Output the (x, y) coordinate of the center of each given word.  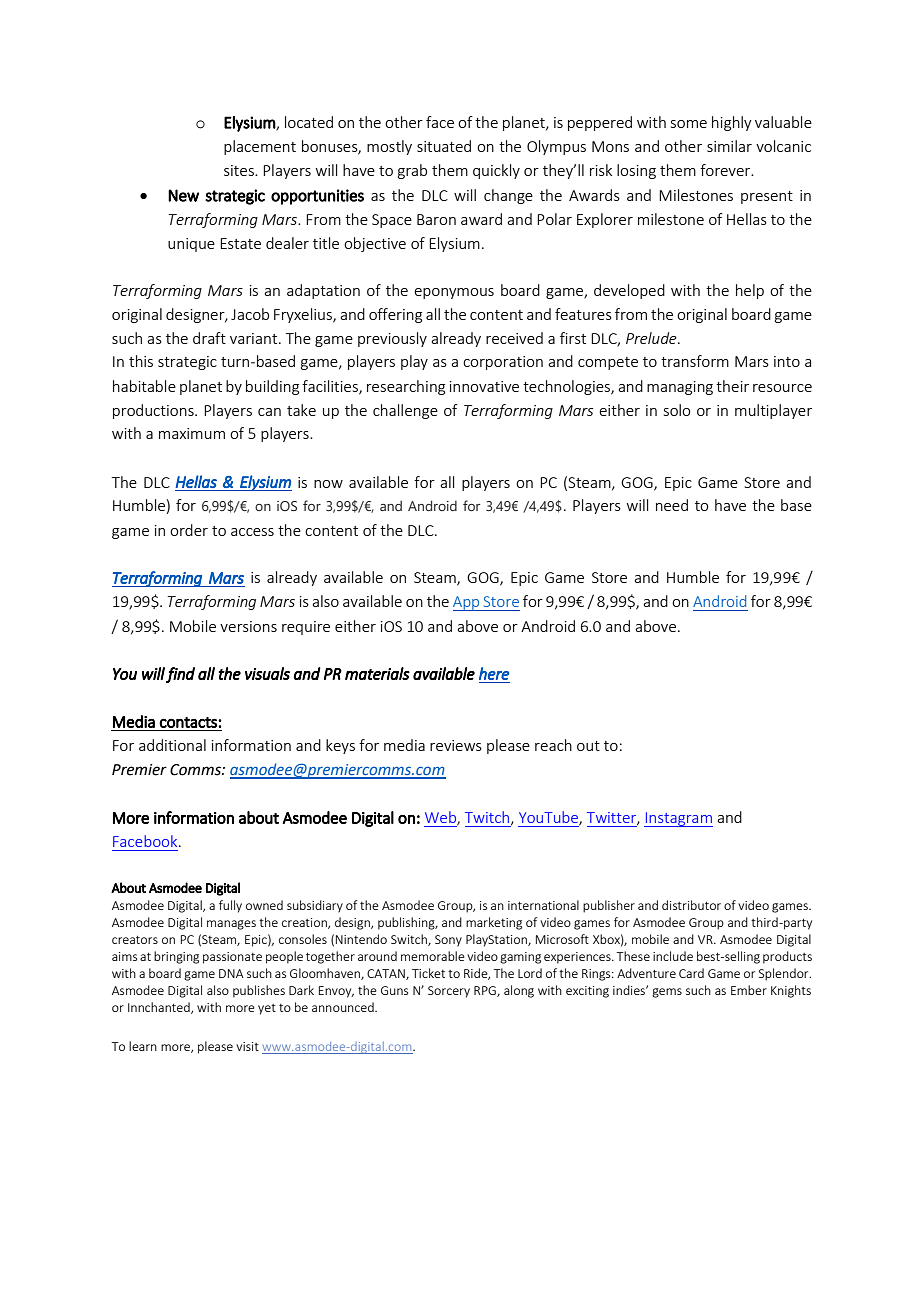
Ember (749, 990)
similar (729, 146)
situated (444, 146)
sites (240, 170)
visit (247, 1046)
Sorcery (449, 992)
